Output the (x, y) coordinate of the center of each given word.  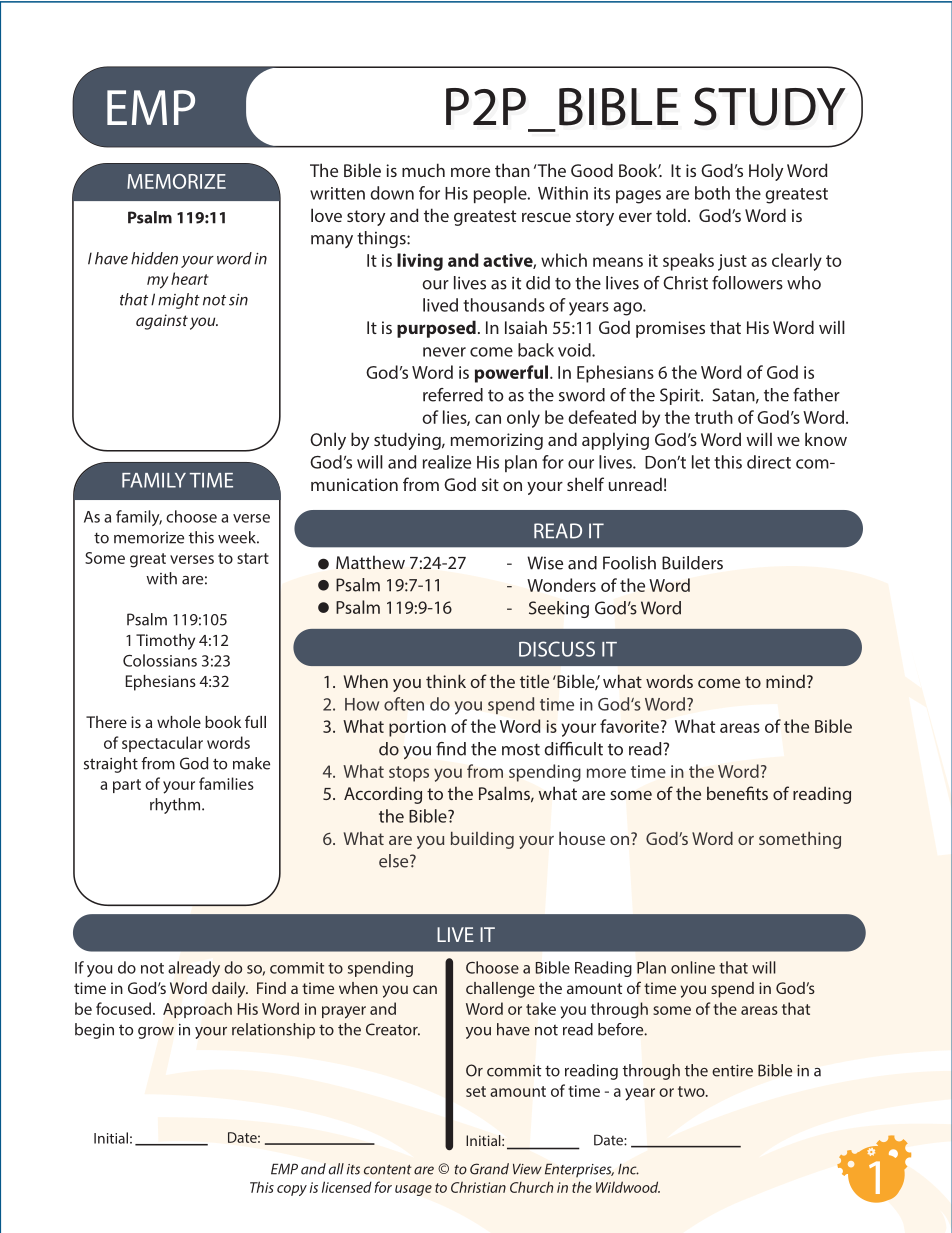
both (712, 193)
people (501, 194)
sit (490, 484)
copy (292, 1190)
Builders (692, 563)
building (482, 840)
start (253, 558)
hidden (154, 258)
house (582, 838)
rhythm (176, 806)
